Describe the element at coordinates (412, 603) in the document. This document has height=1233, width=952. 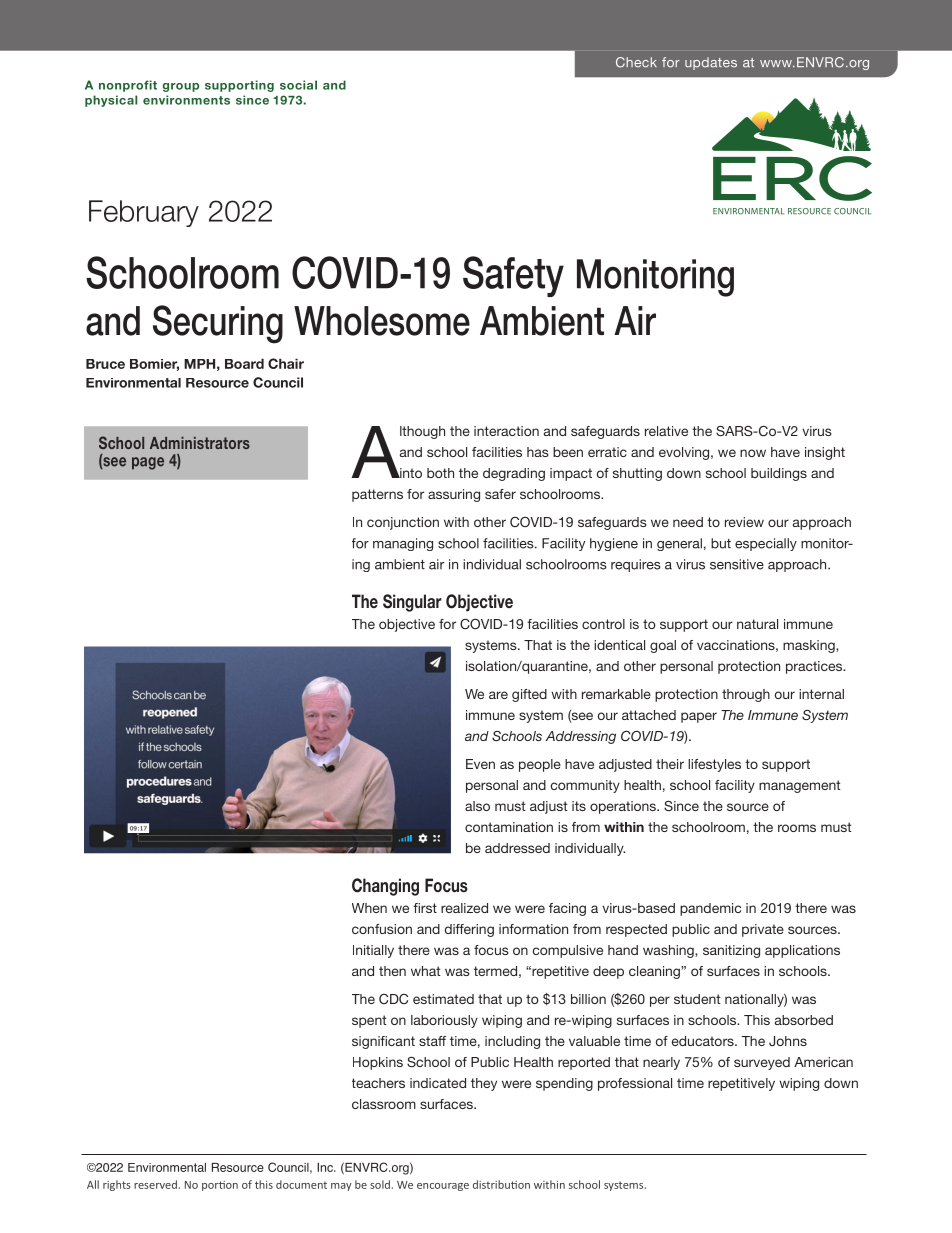
I see `Singular` at that location.
